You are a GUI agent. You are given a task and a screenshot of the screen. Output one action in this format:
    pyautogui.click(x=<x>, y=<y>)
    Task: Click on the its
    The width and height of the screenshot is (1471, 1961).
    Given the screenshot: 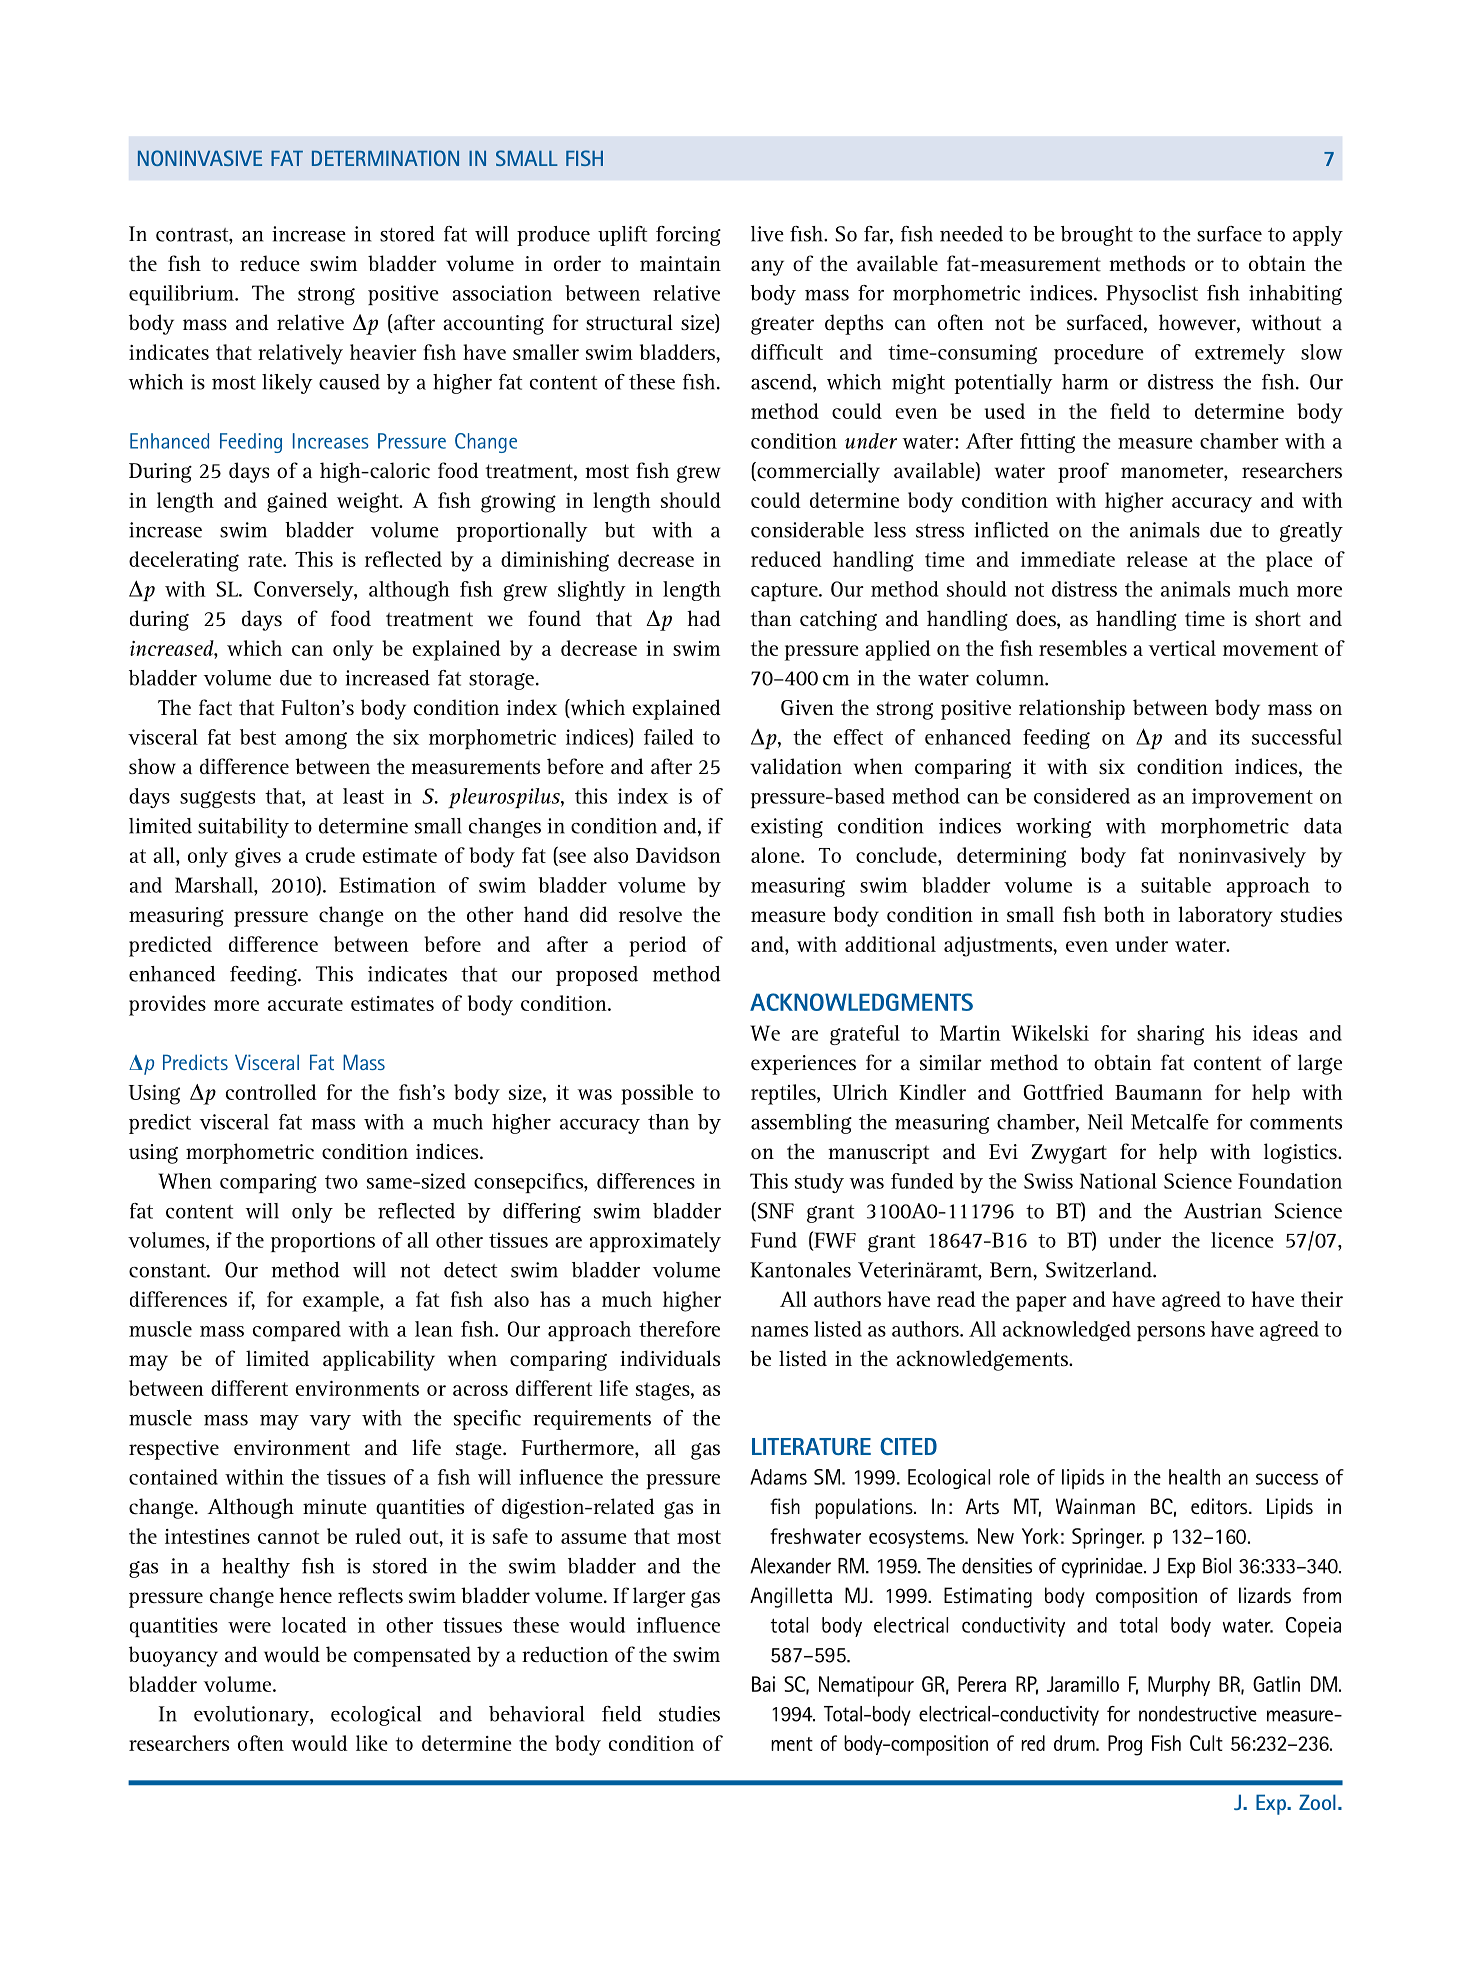 What is the action you would take?
    pyautogui.click(x=1229, y=737)
